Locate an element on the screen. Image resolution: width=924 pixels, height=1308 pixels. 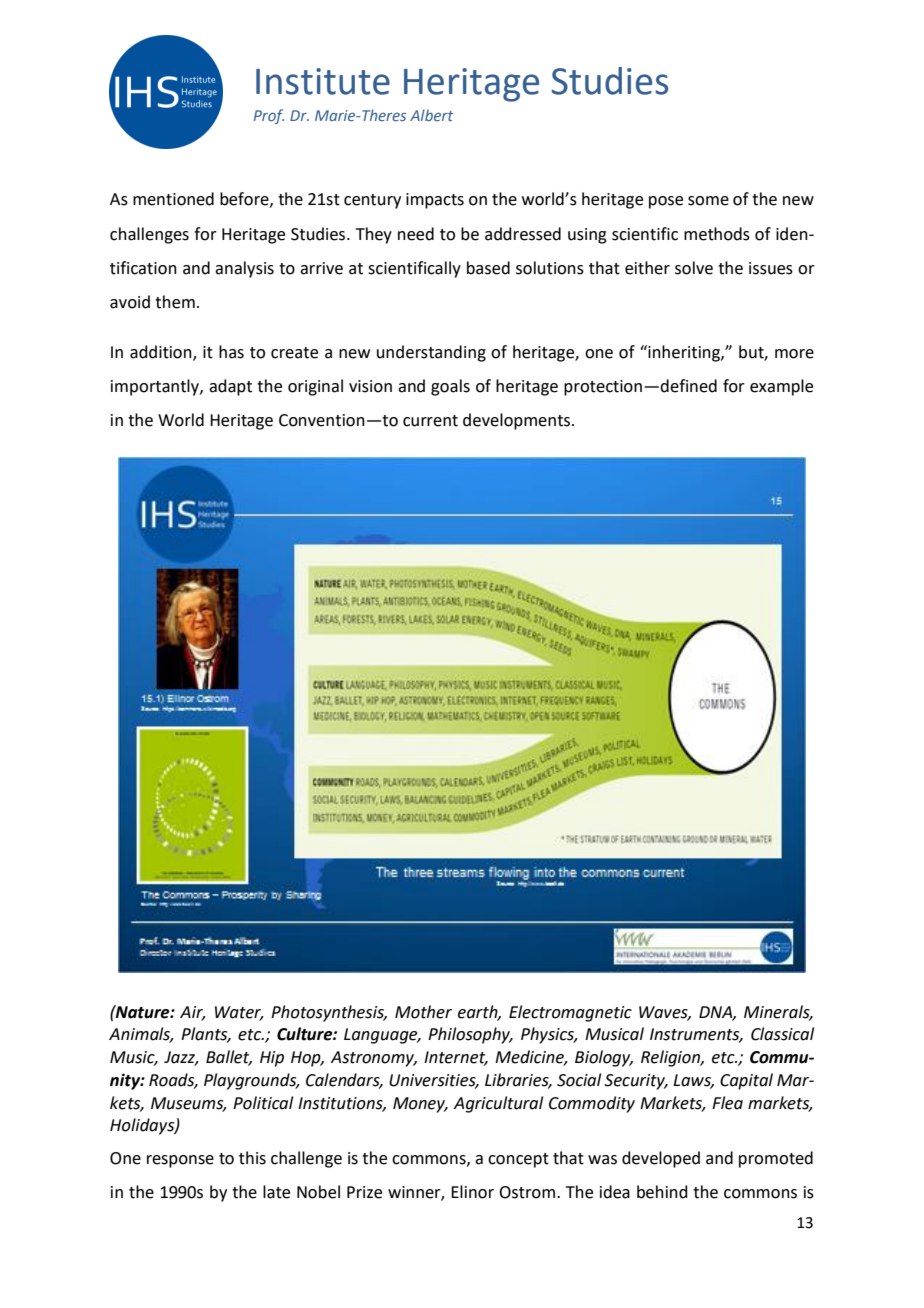
Classical is located at coordinates (782, 1034).
